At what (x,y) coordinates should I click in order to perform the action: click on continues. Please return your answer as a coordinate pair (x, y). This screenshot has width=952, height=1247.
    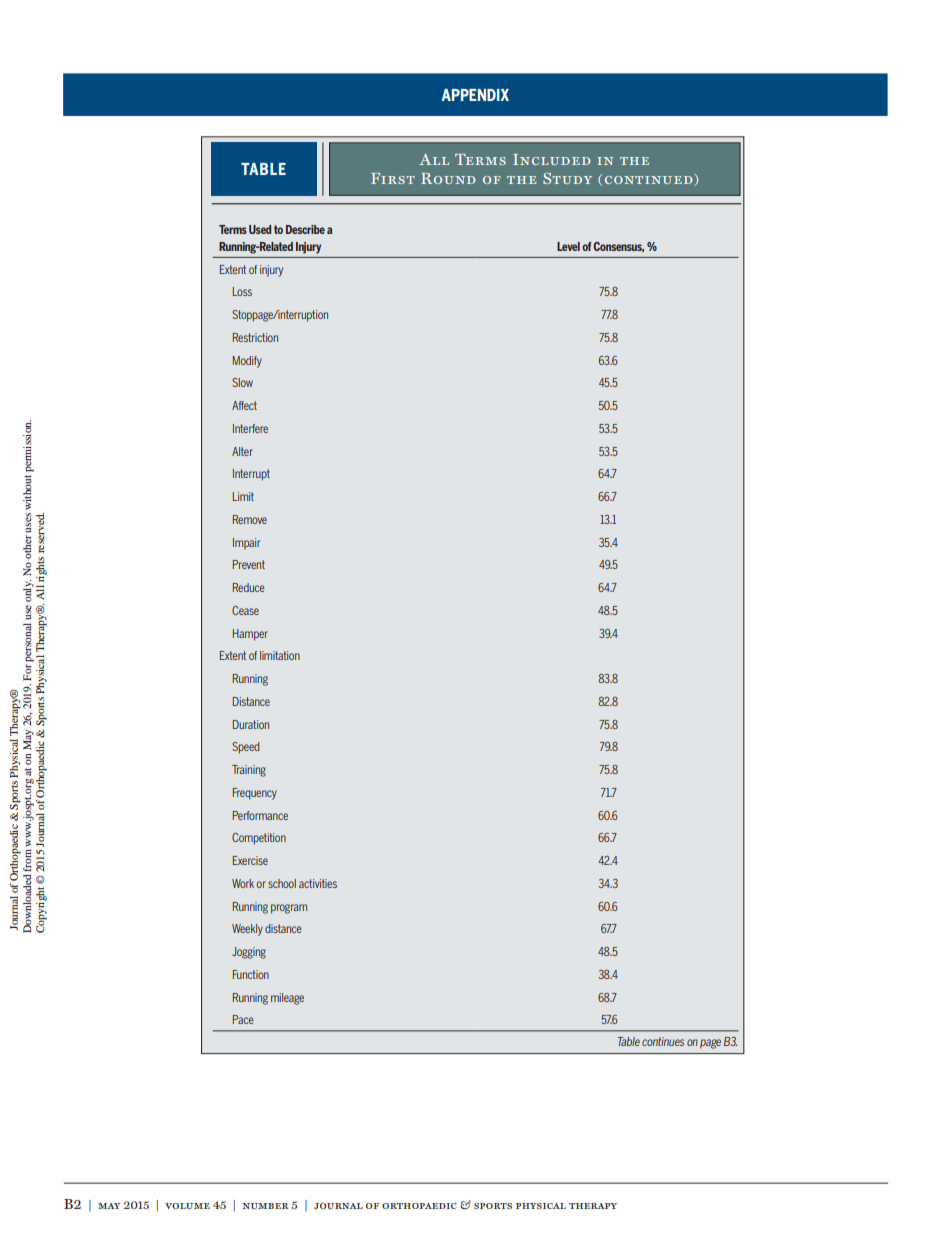
    Looking at the image, I should click on (663, 1041).
